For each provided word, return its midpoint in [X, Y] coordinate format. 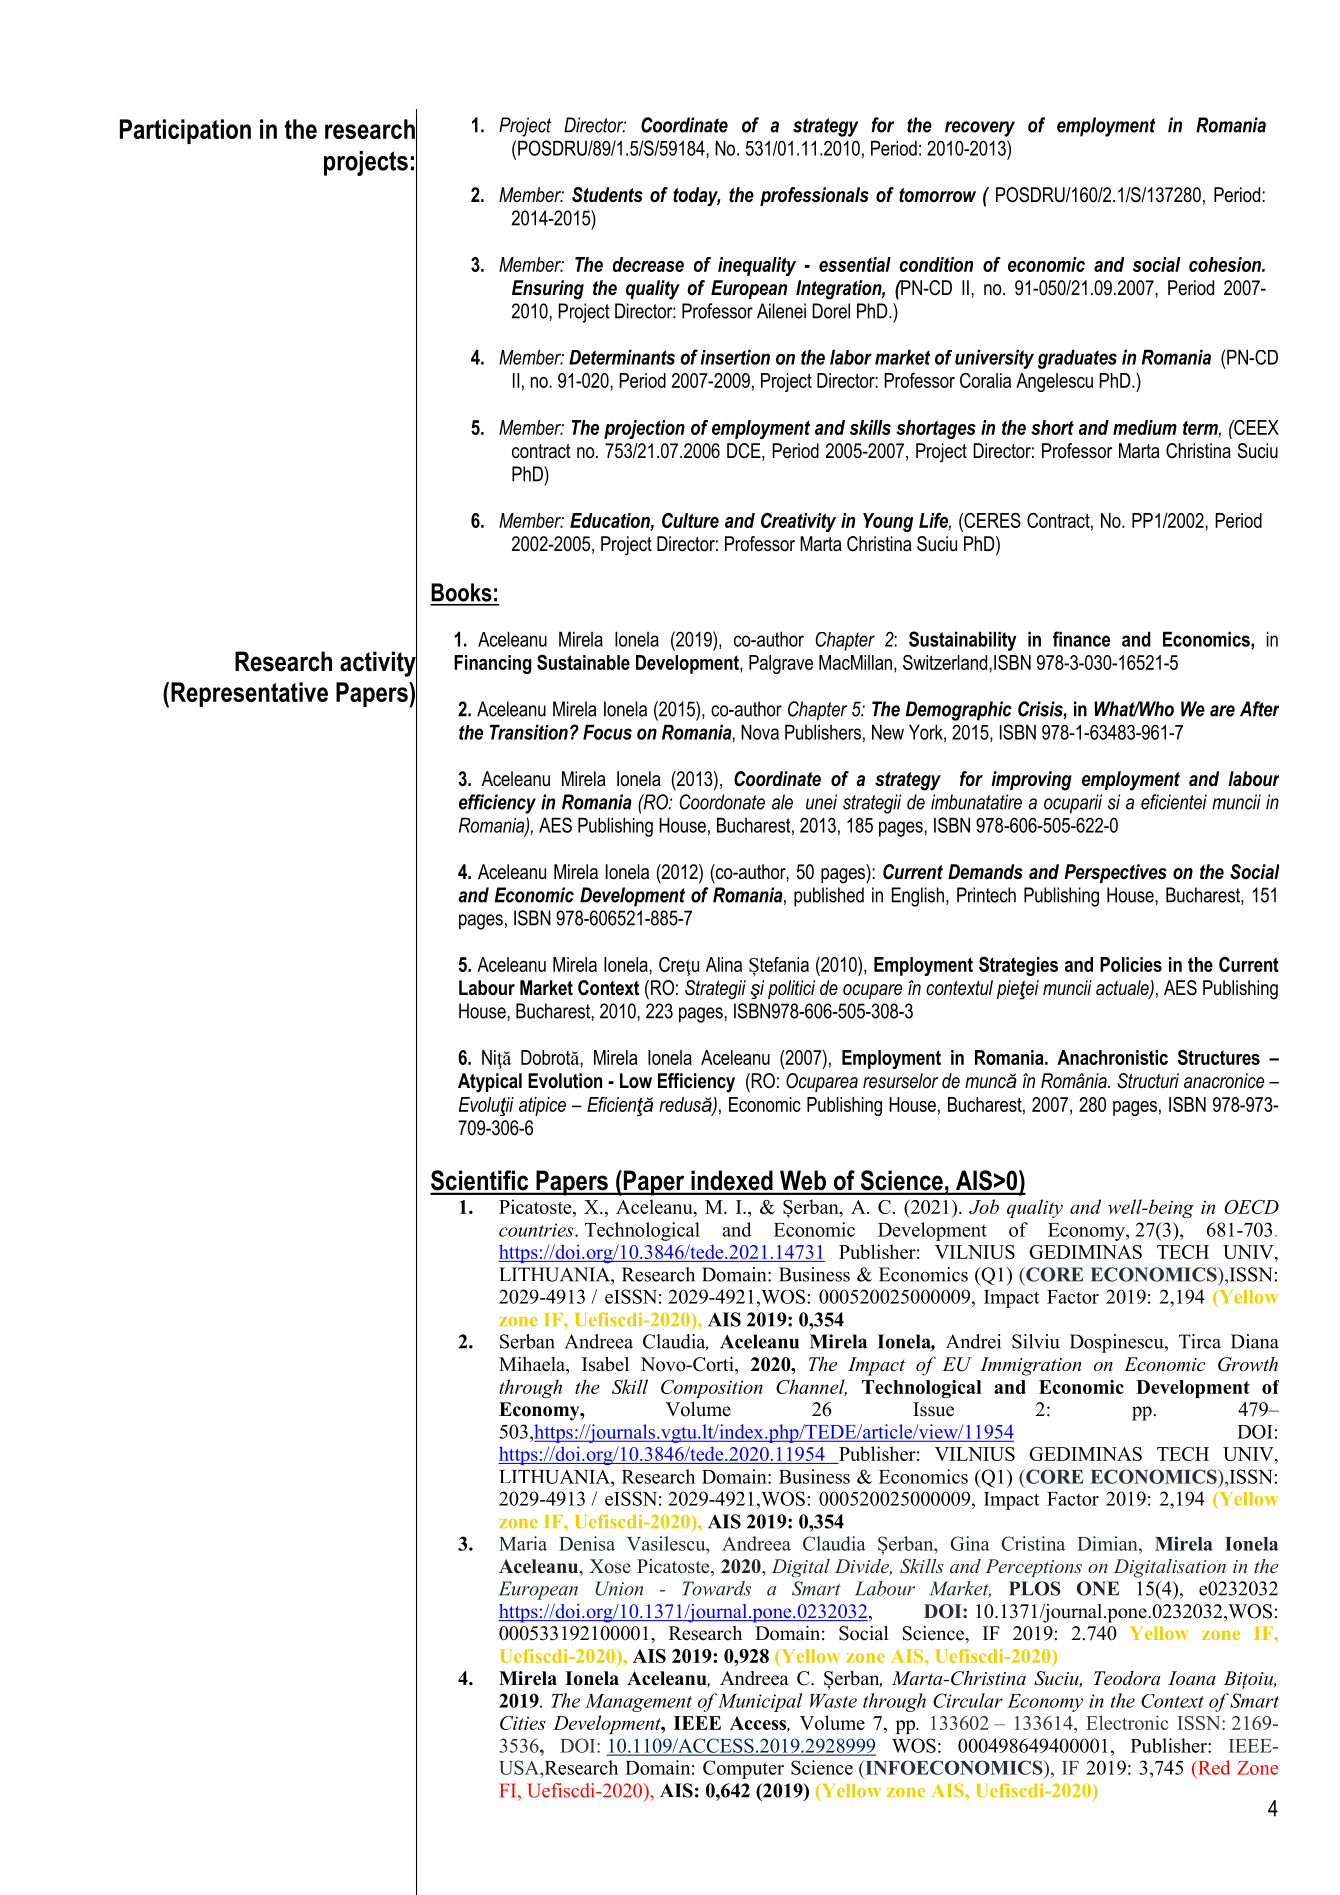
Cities [523, 1723]
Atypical [490, 1083]
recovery [980, 129]
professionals [814, 196]
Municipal [760, 1702]
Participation [185, 131]
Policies [1131, 964]
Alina [724, 964]
